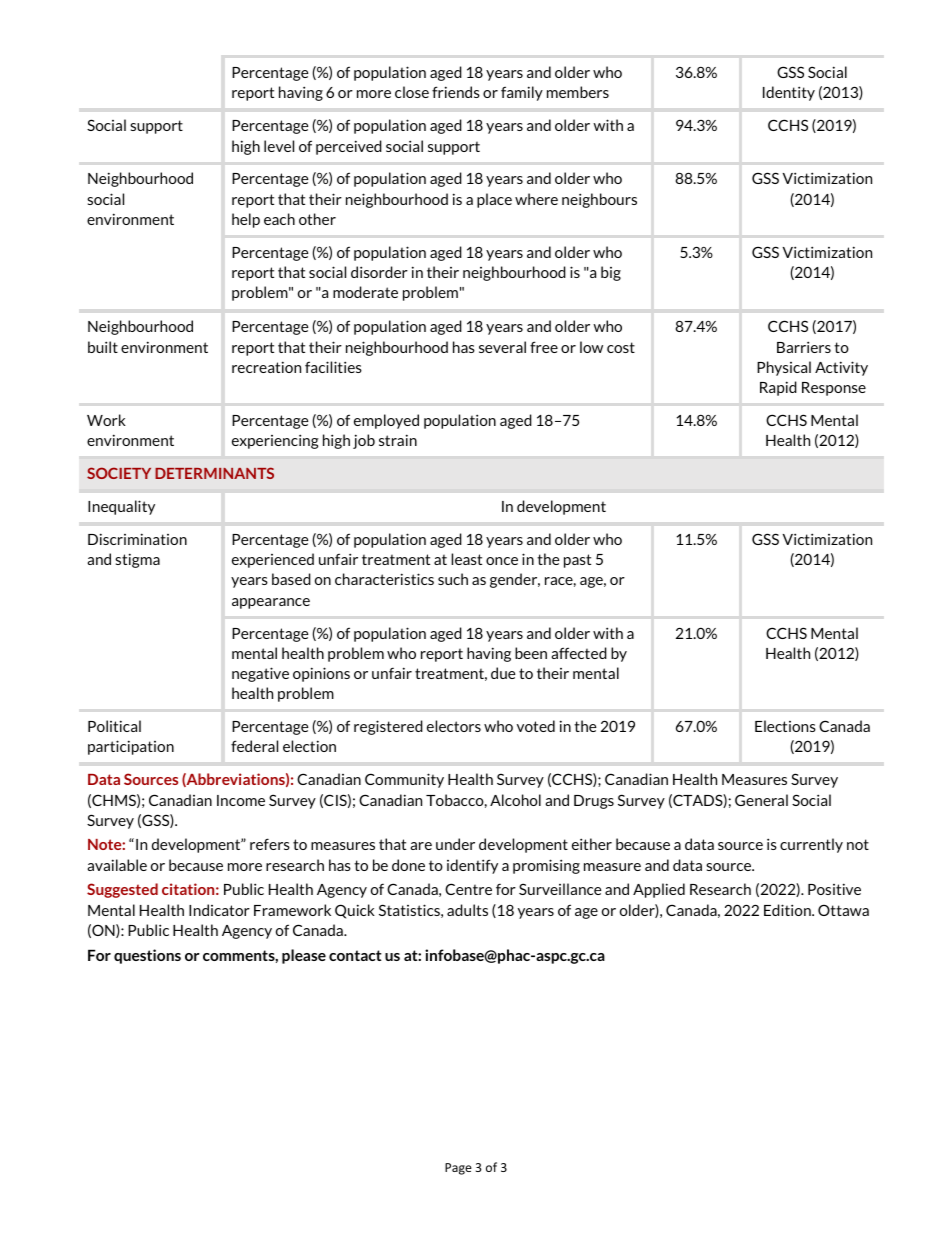 Image resolution: width=952 pixels, height=1233 pixels. Describe the element at coordinates (279, 146) in the page. I see `level` at that location.
